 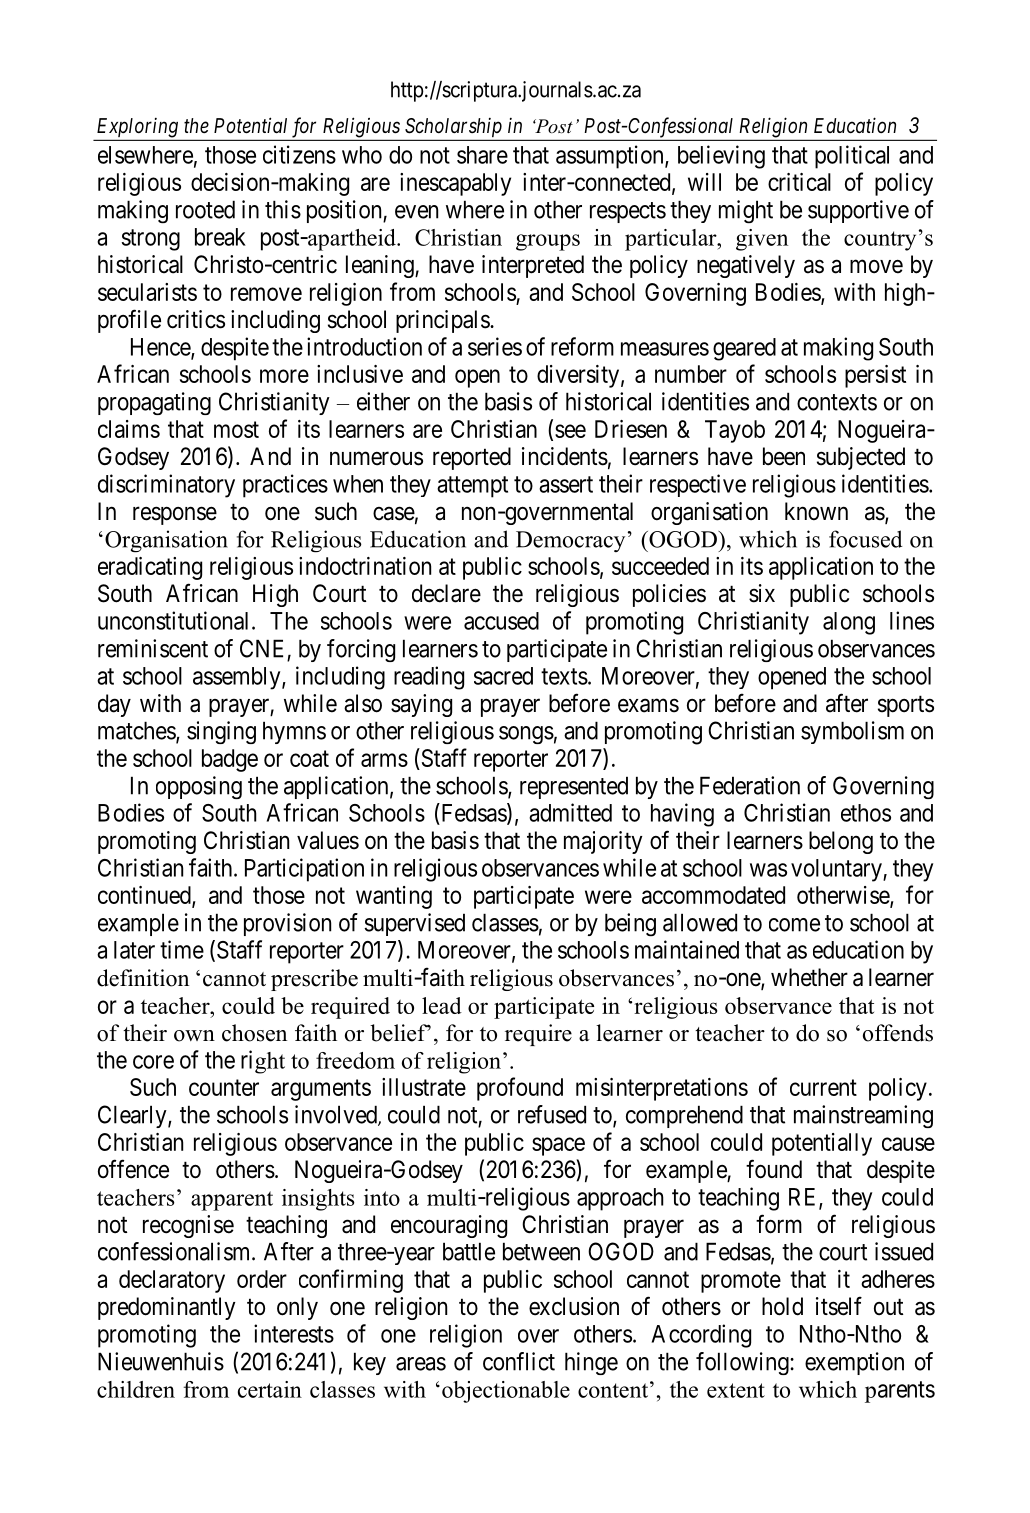 I want to click on rooted, so click(x=205, y=209).
